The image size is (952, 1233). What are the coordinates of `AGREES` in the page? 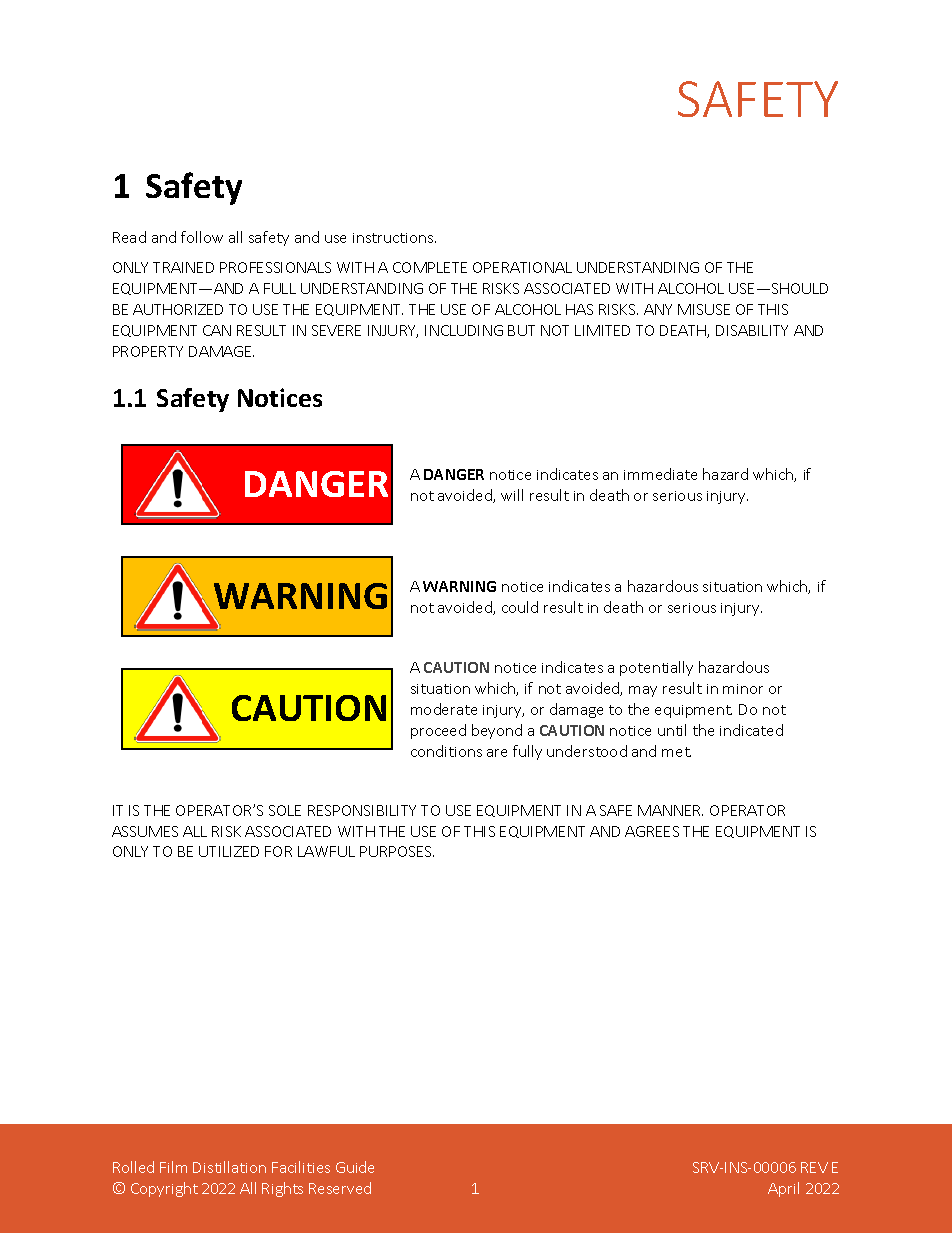 It's located at (652, 831).
